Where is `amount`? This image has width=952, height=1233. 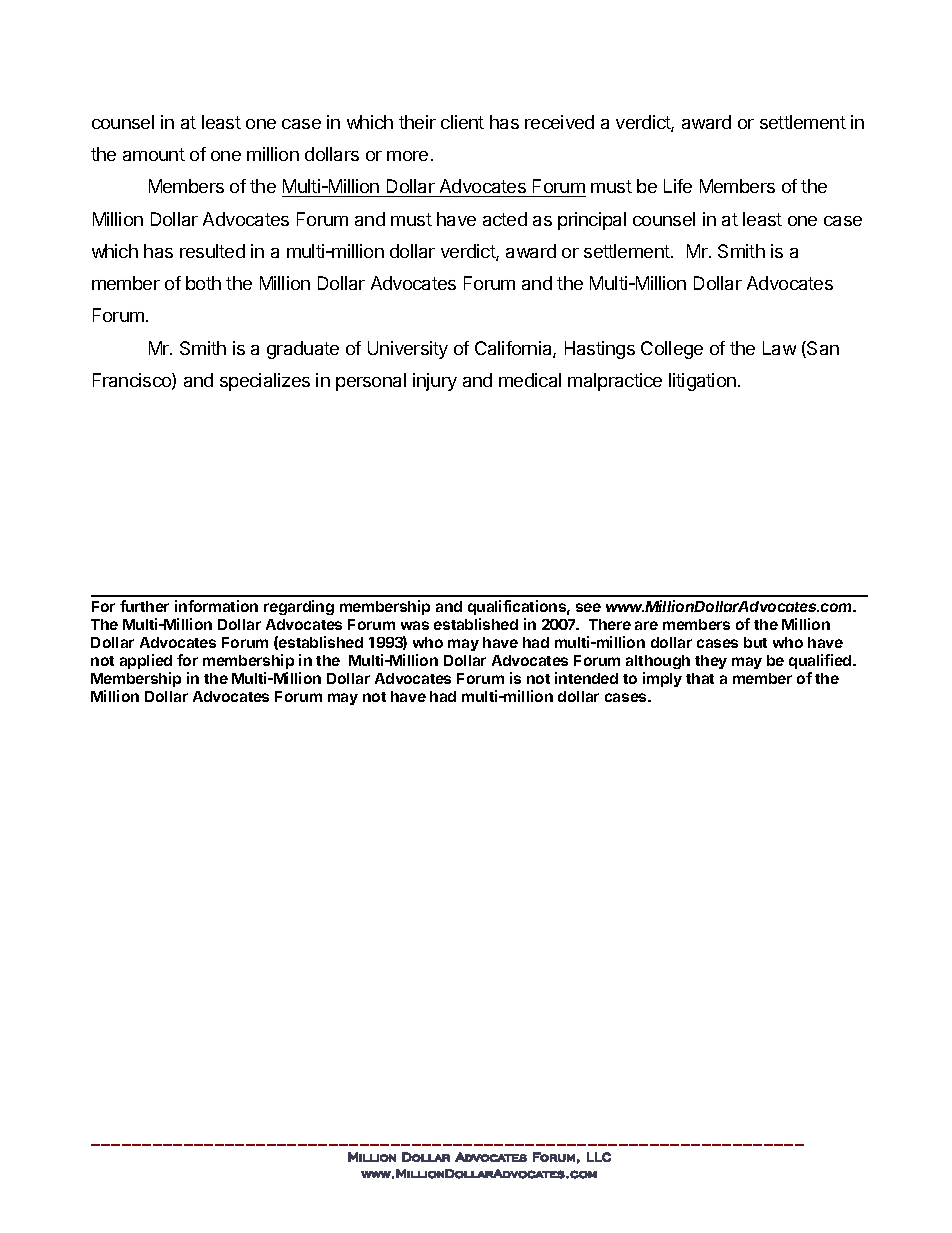
amount is located at coordinates (154, 154).
